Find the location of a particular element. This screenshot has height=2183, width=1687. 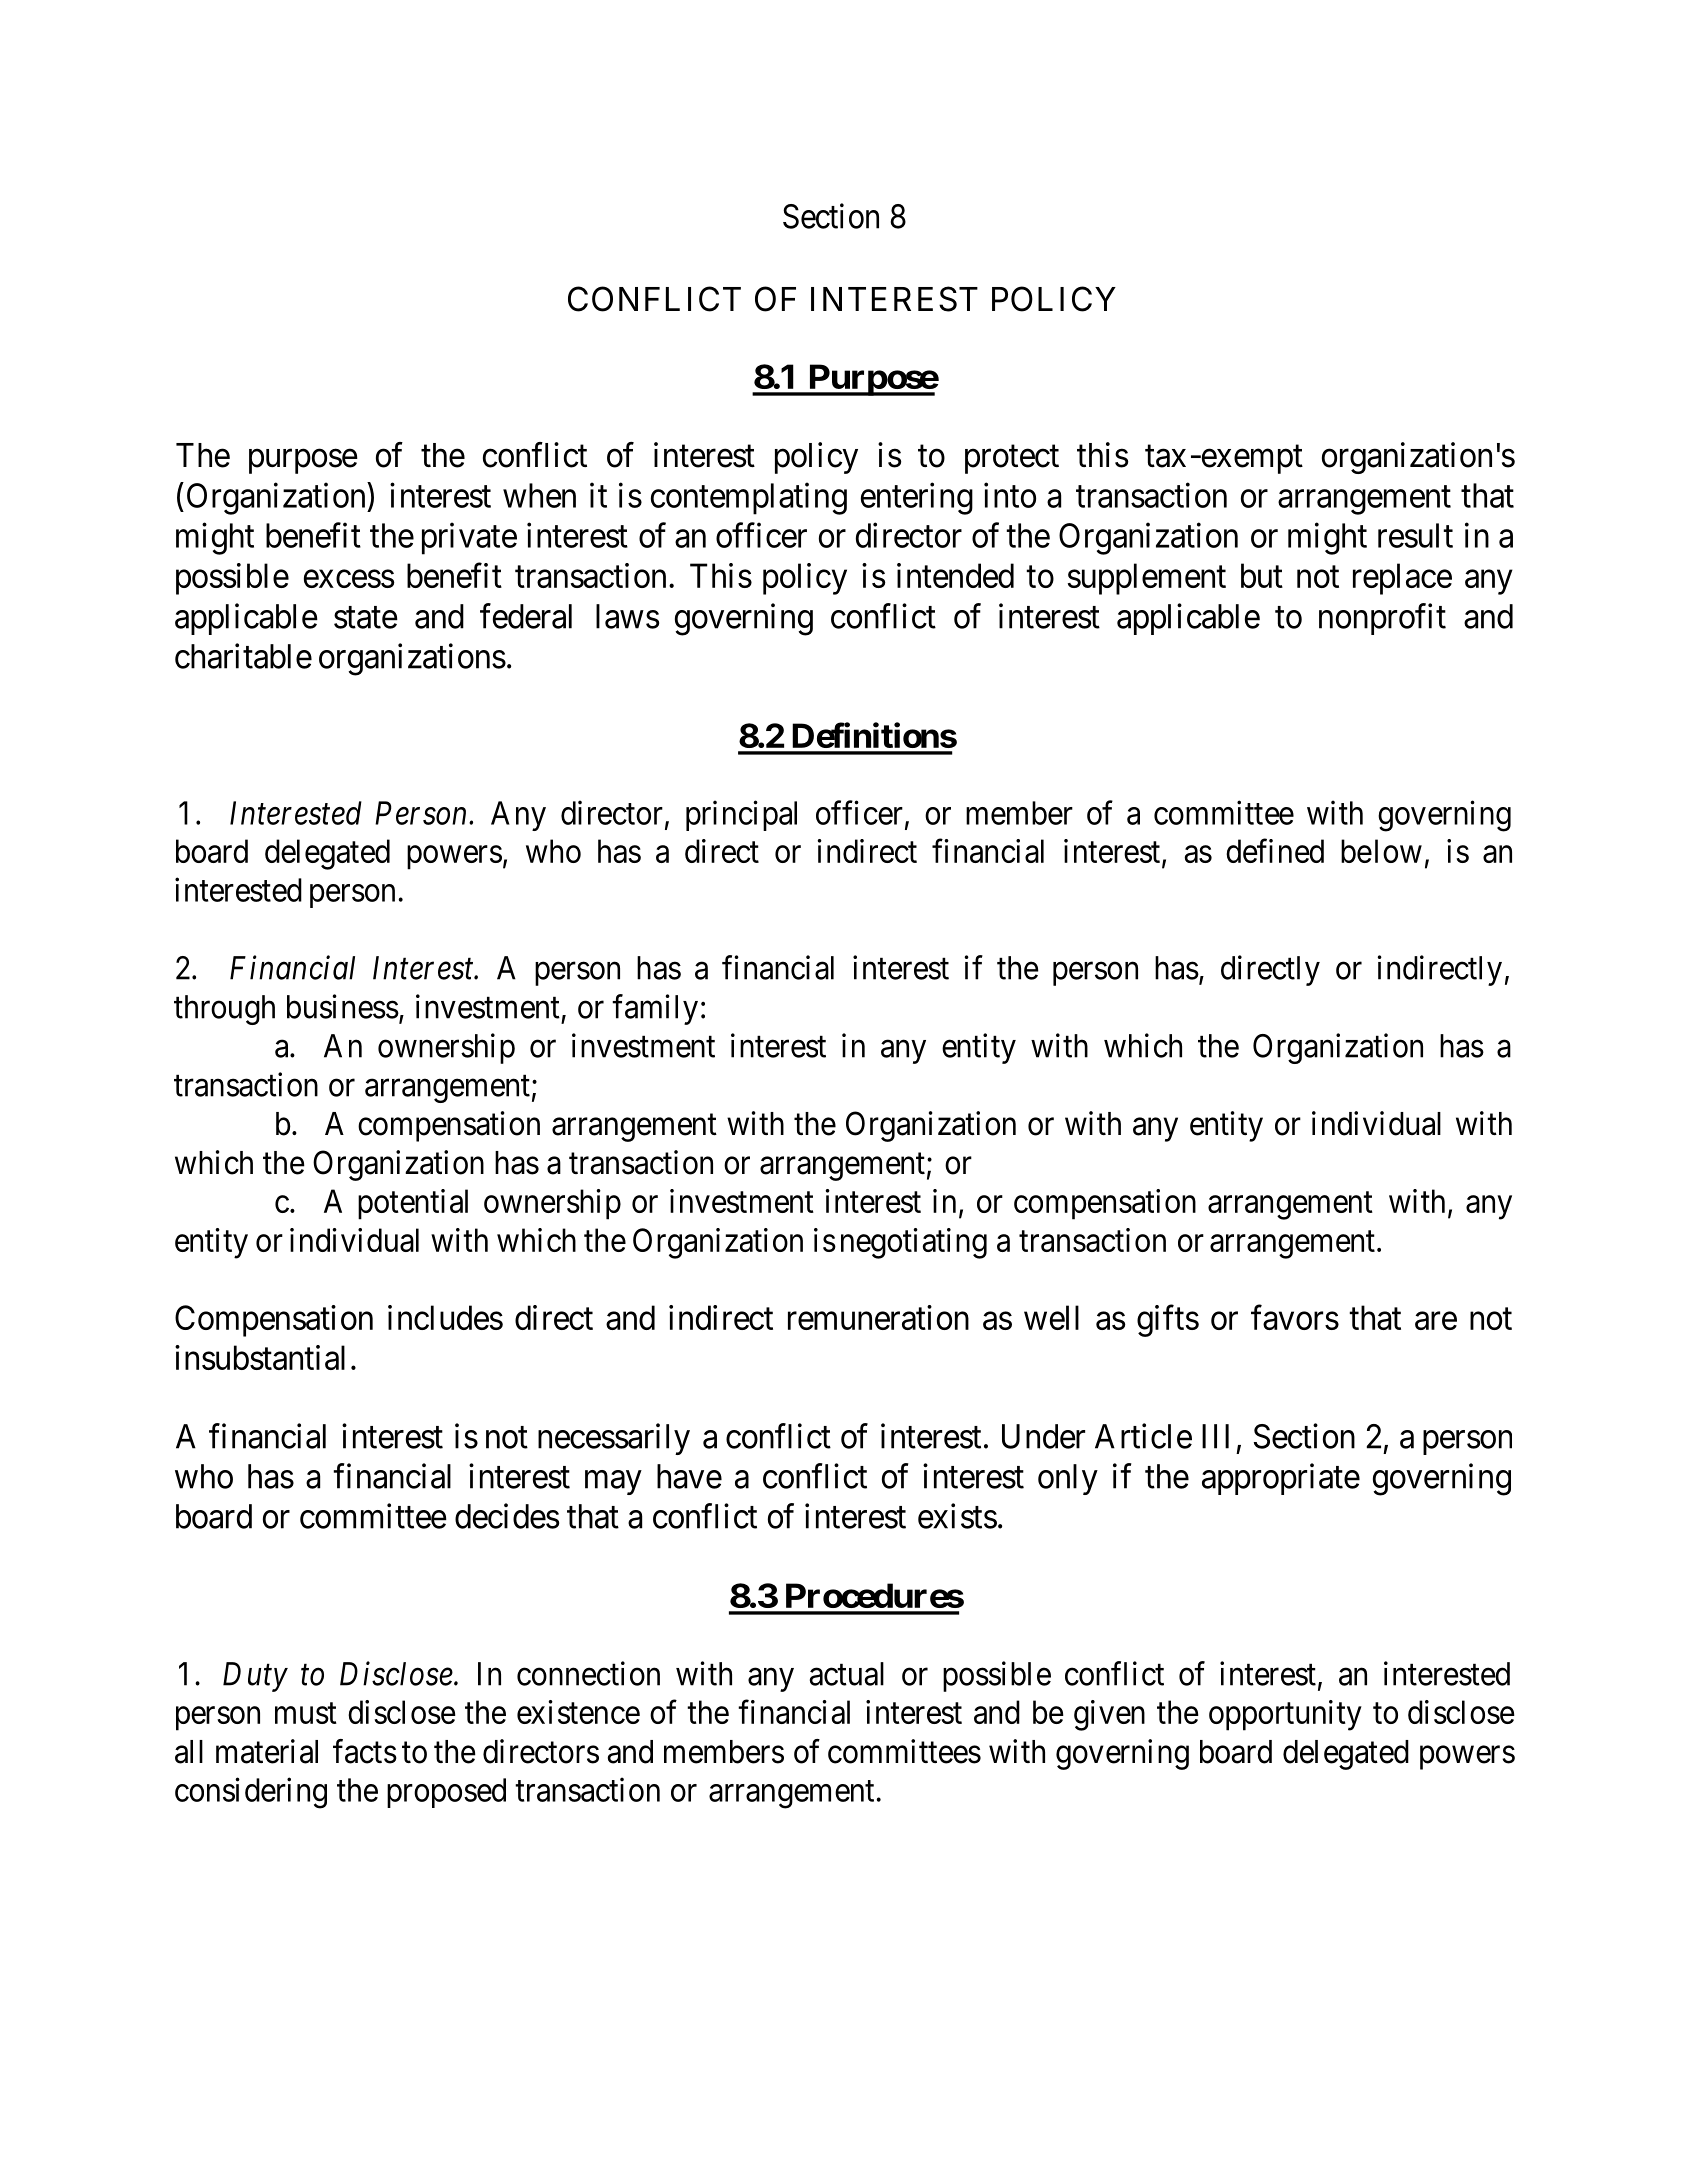

insubstantial is located at coordinates (260, 1357).
